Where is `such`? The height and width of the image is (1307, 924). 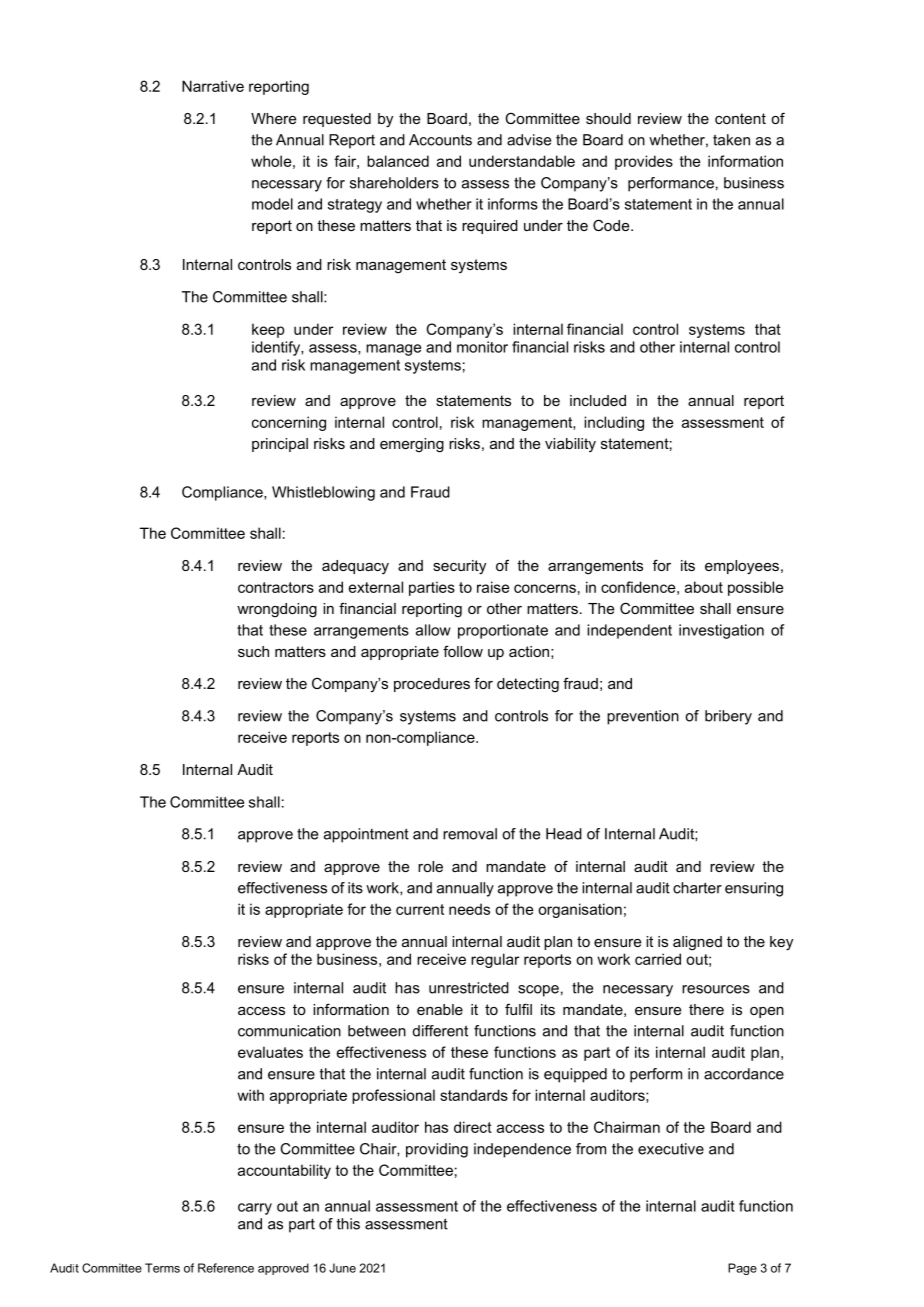 such is located at coordinates (253, 651).
